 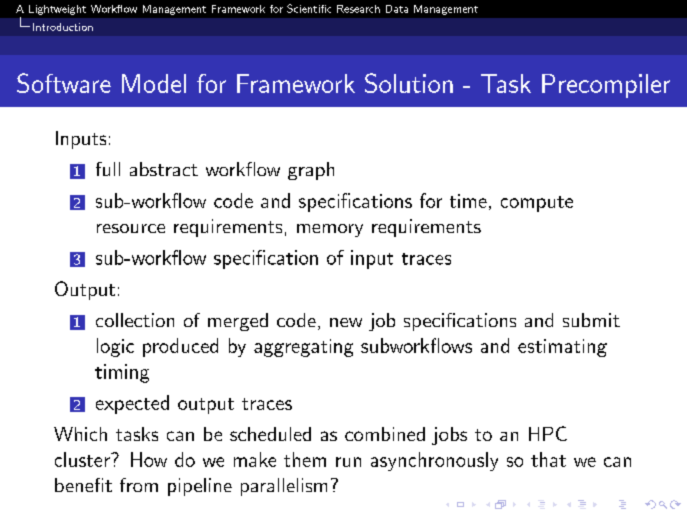 What do you see at coordinates (139, 485) in the screenshot?
I see `from` at bounding box center [139, 485].
